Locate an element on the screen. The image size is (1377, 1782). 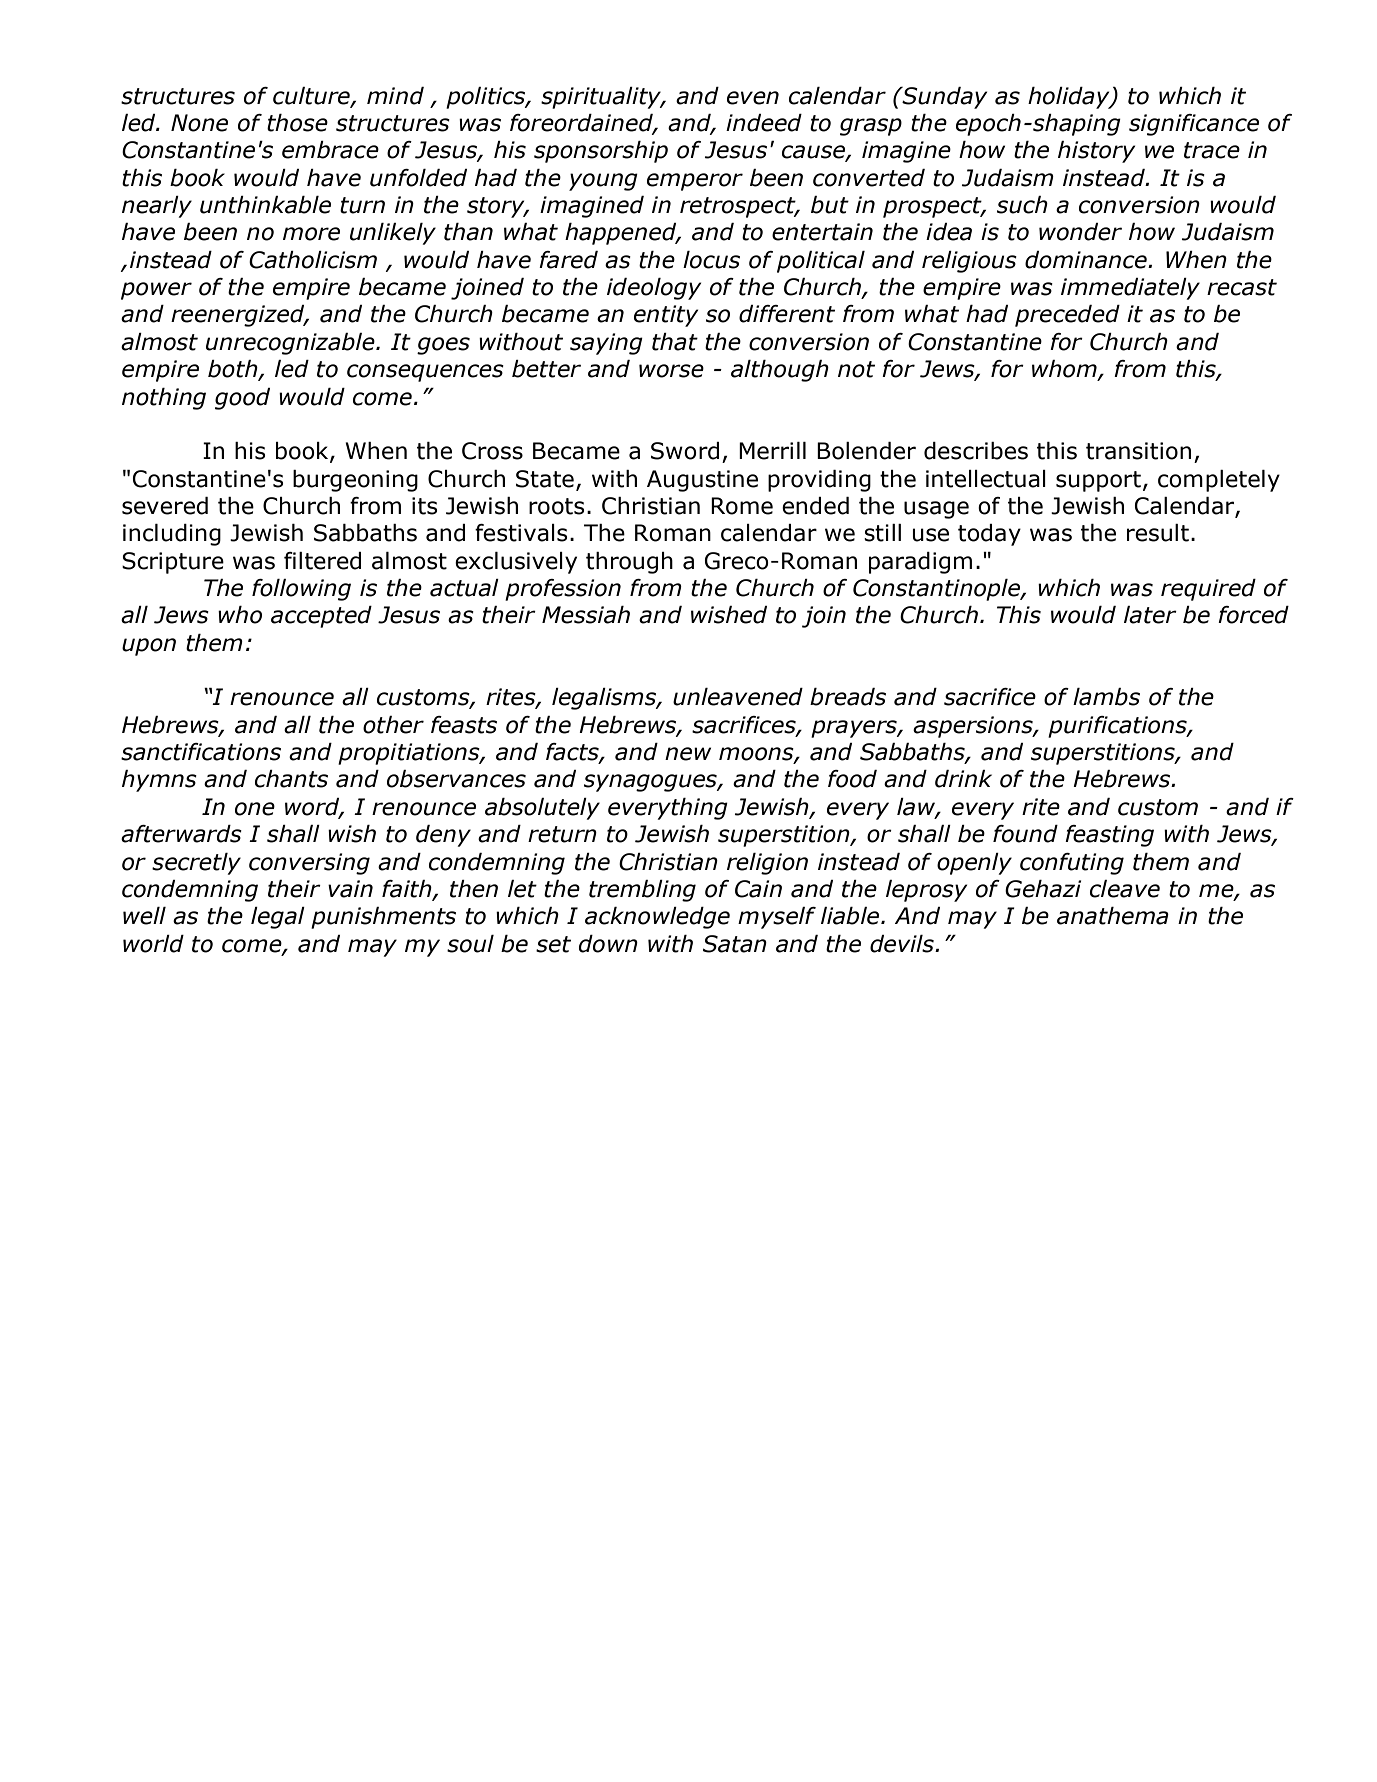
other is located at coordinates (393, 725).
